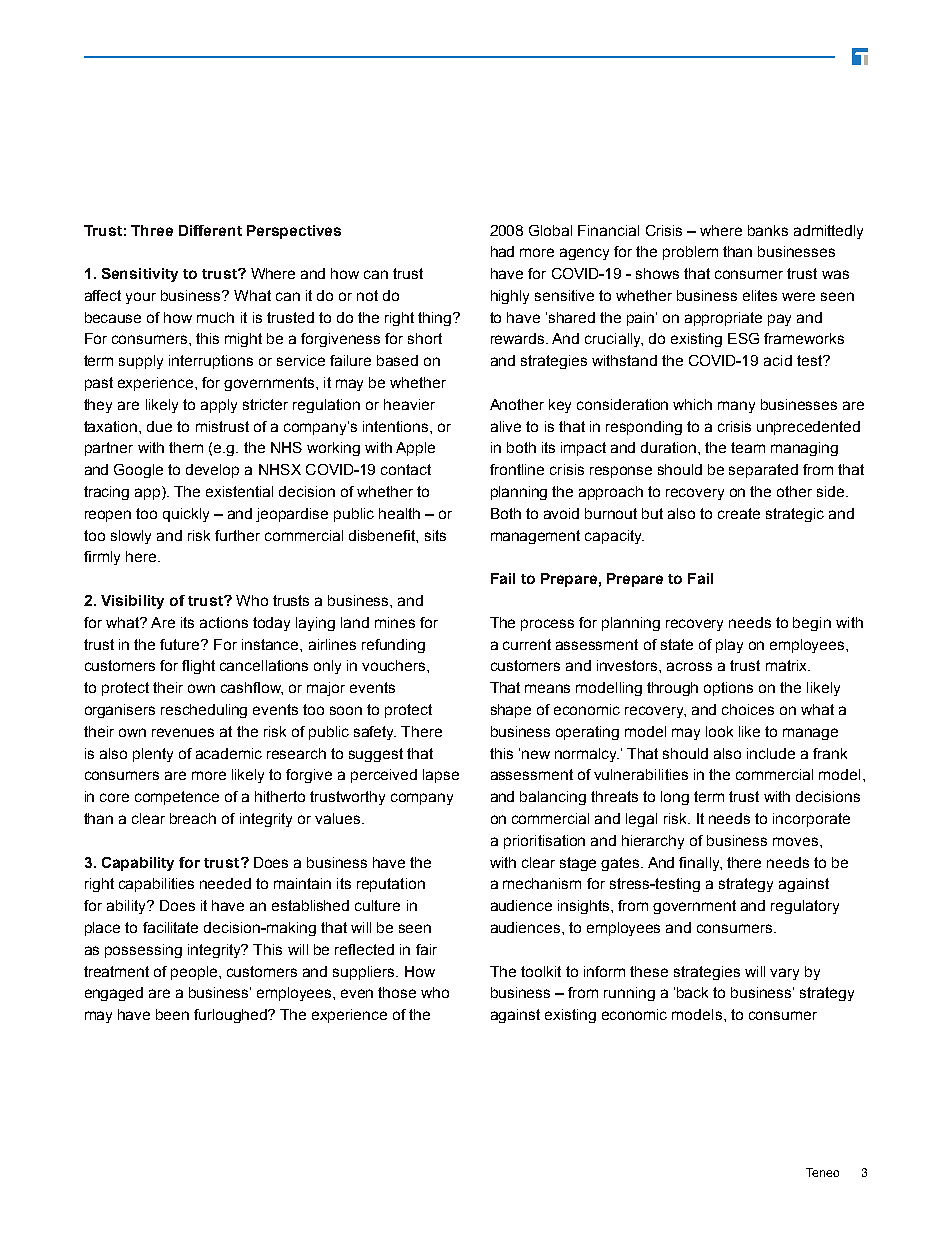 The height and width of the document is (1233, 952). I want to click on heavier, so click(409, 404).
